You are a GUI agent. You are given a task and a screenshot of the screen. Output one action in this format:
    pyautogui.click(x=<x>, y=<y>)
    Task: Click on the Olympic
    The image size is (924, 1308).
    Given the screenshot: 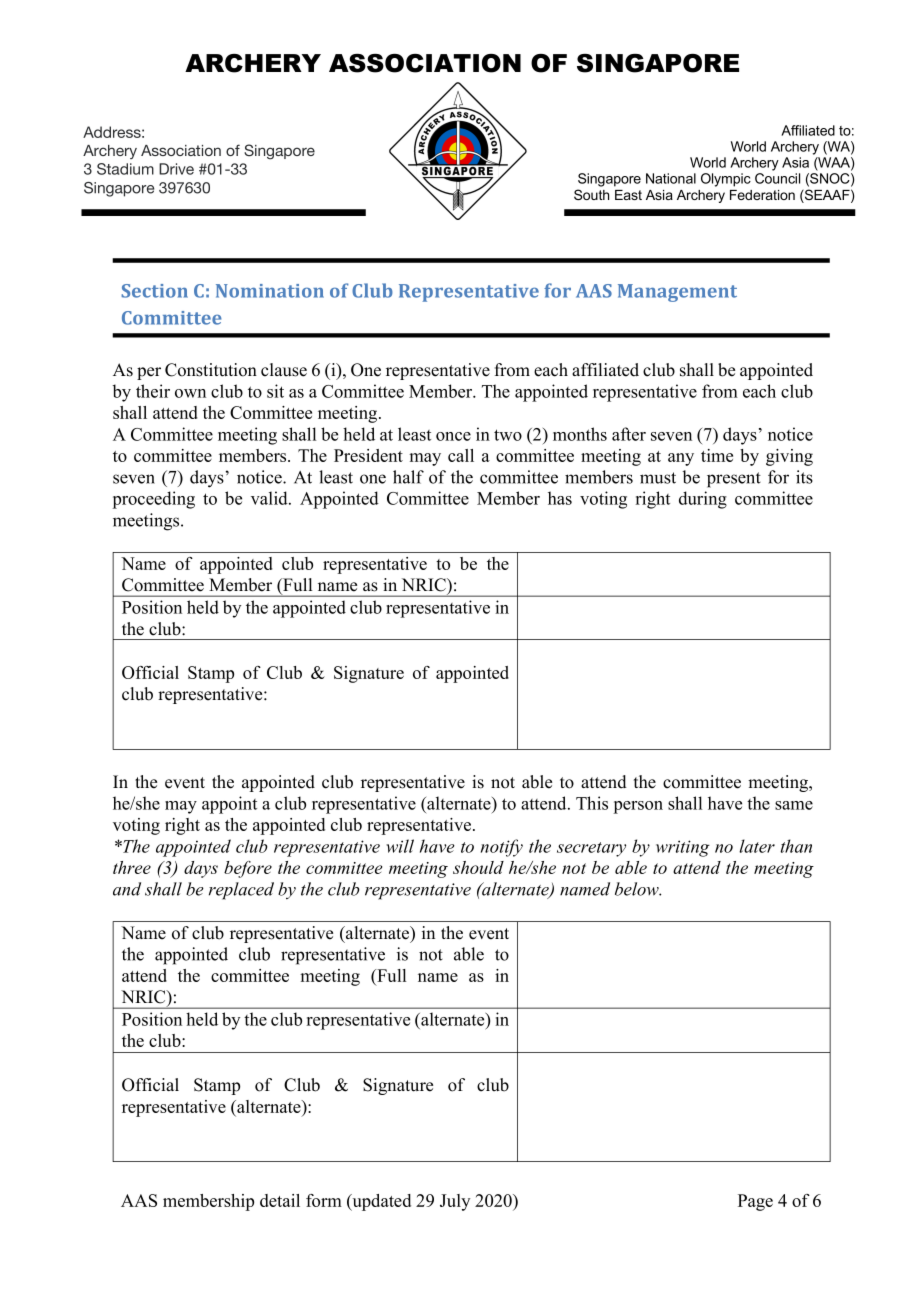 What is the action you would take?
    pyautogui.click(x=726, y=180)
